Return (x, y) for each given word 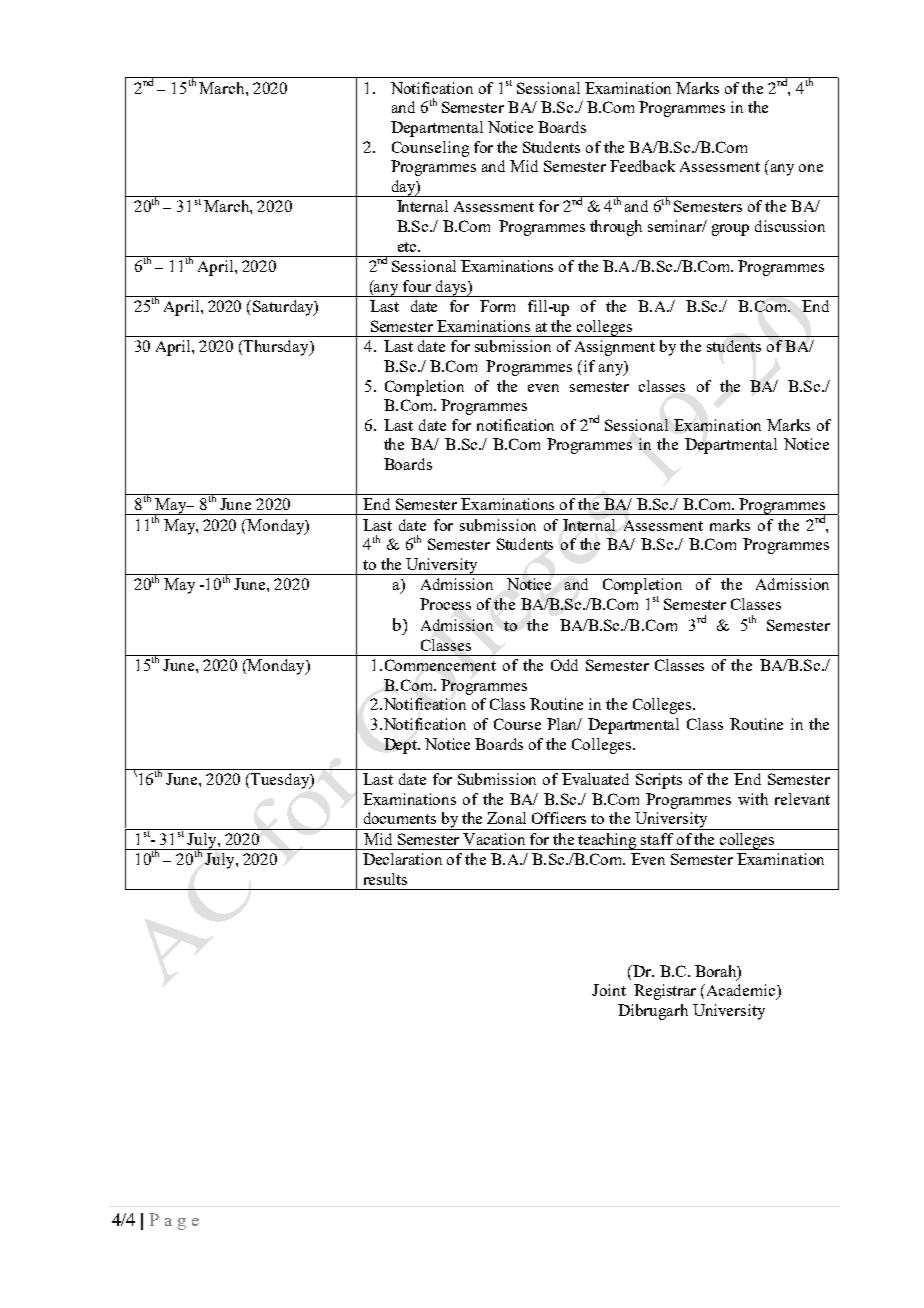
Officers (559, 818)
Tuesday (280, 781)
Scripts (659, 781)
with (753, 799)
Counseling (430, 149)
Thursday (276, 348)
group (730, 230)
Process (445, 604)
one (811, 168)
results (385, 879)
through (616, 228)
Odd (564, 665)
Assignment (615, 348)
